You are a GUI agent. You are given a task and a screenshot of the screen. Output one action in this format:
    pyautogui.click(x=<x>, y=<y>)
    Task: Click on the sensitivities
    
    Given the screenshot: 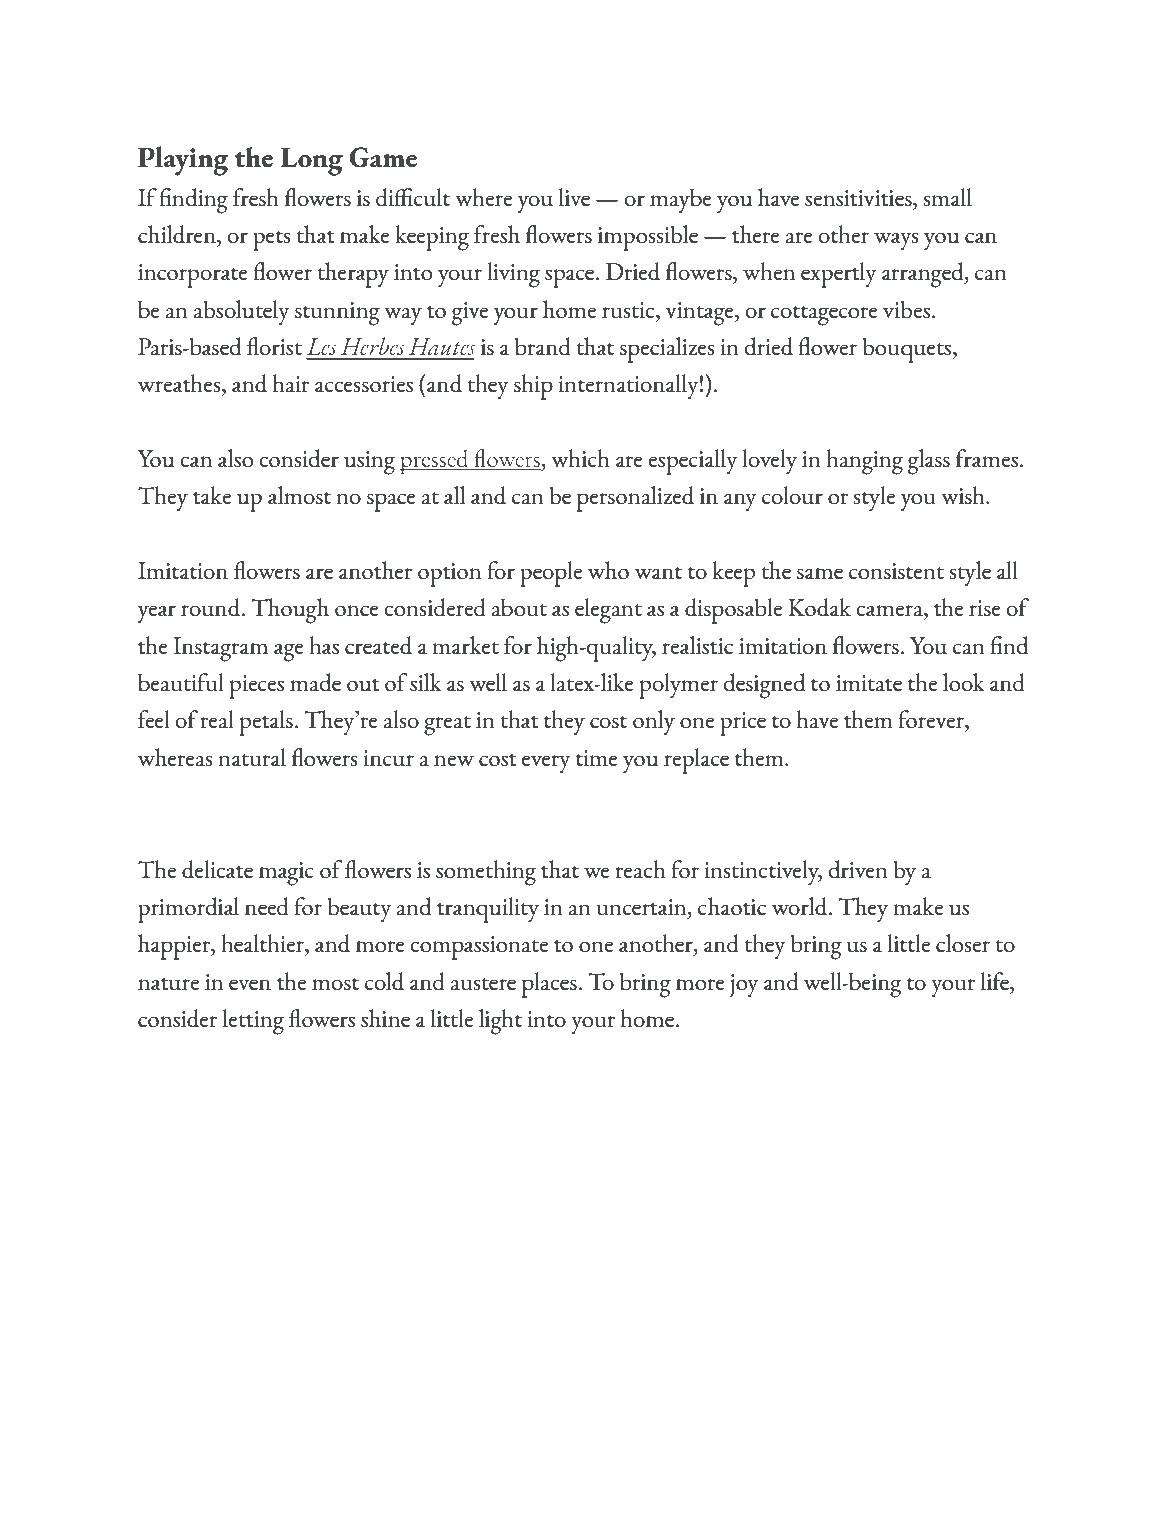 What is the action you would take?
    pyautogui.click(x=859, y=198)
